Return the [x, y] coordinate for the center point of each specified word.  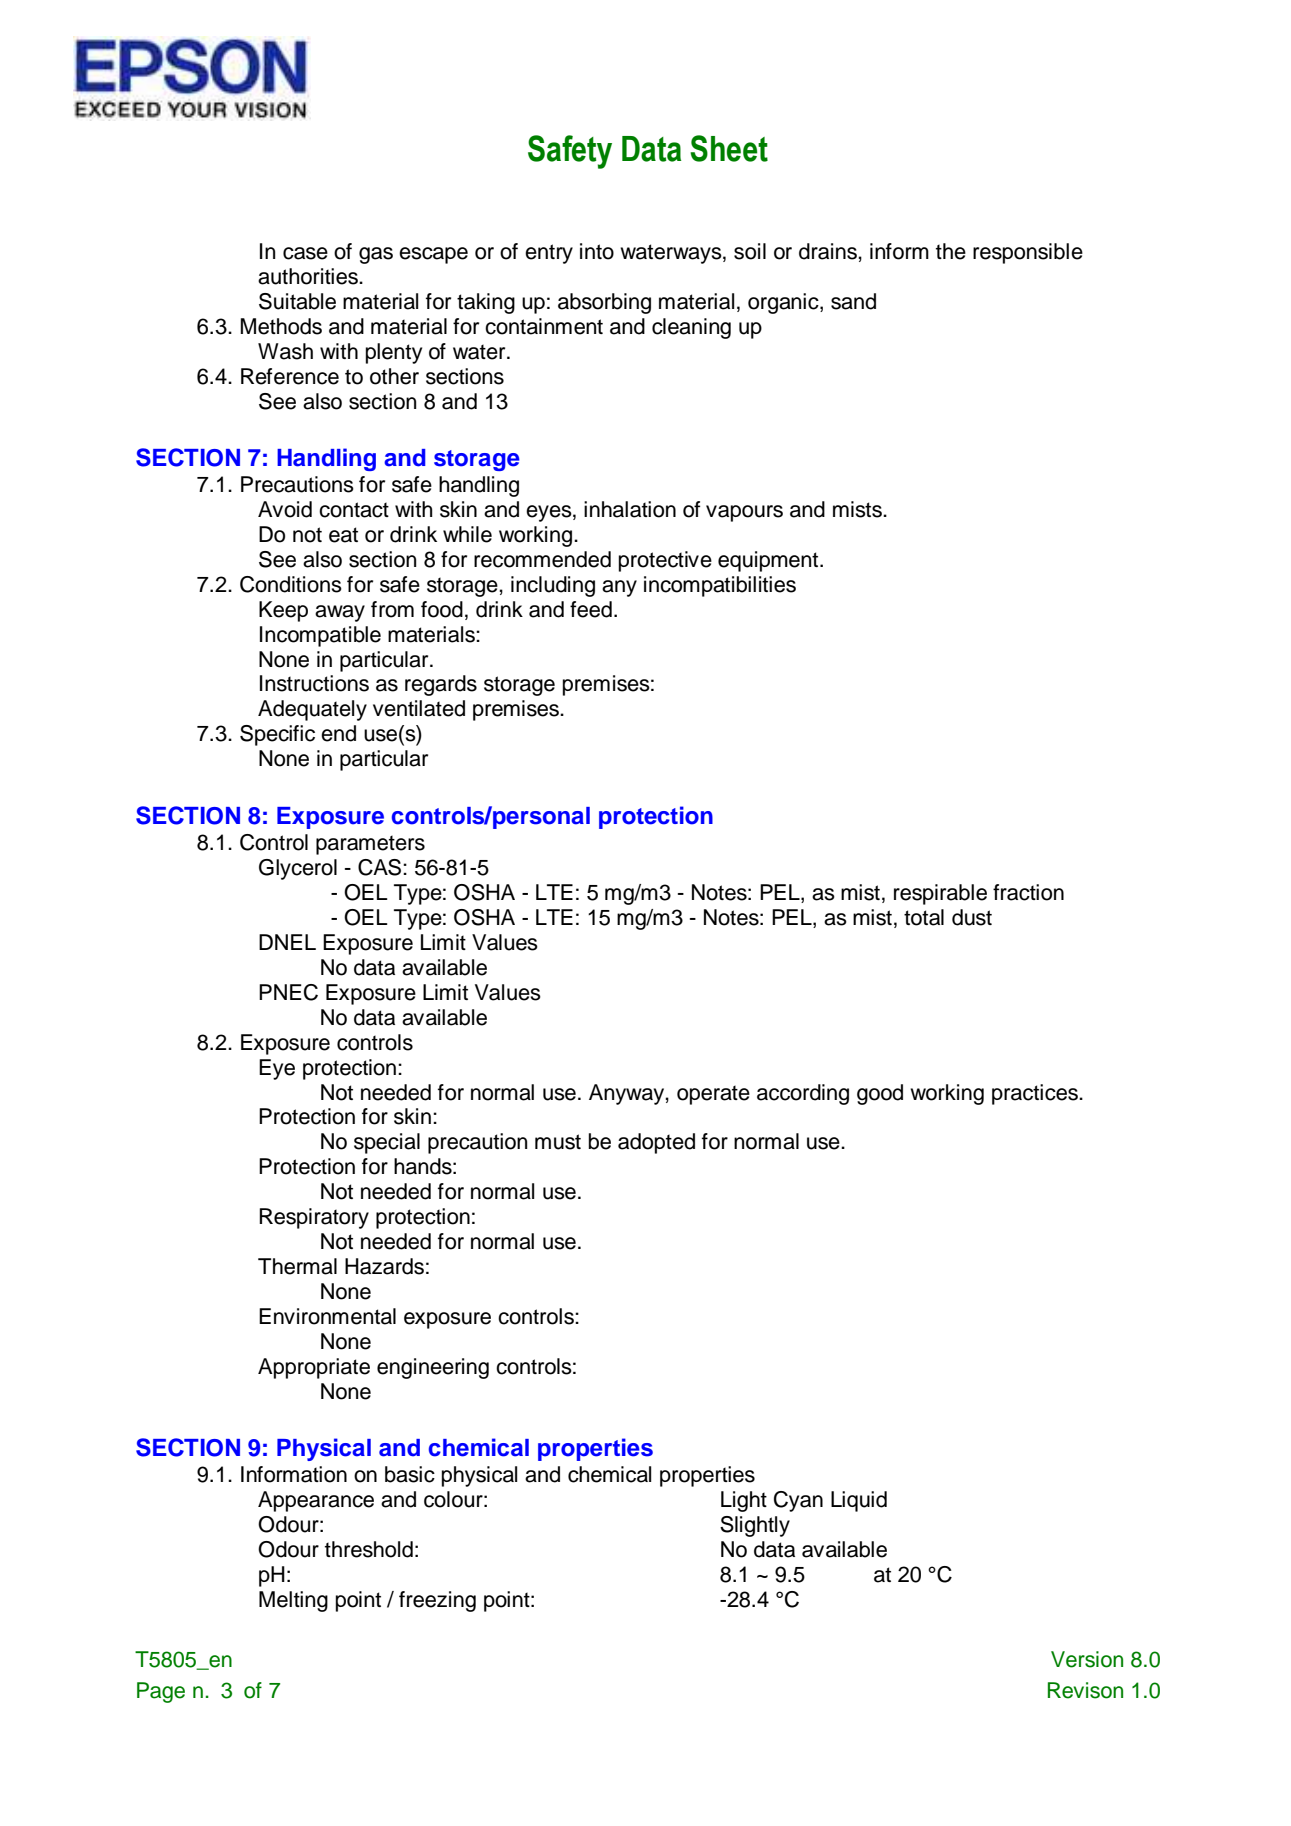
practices [1036, 1094]
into [597, 251]
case [305, 253]
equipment [769, 561]
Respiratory [314, 1218]
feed [591, 609]
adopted [656, 1143]
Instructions [314, 683]
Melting [293, 1601]
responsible [1028, 253]
